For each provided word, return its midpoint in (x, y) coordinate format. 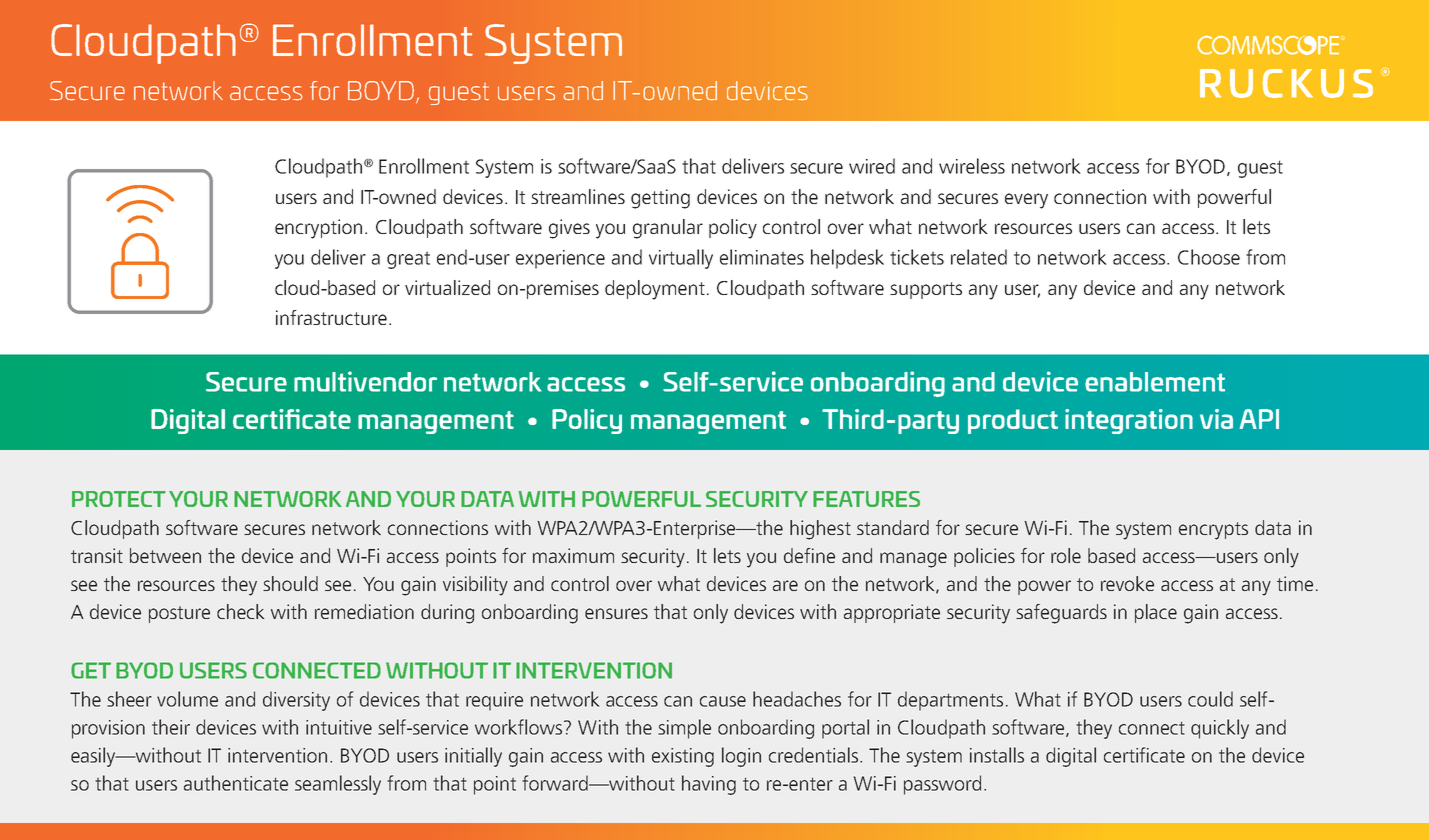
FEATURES (866, 499)
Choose (1209, 257)
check (240, 611)
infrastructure (331, 317)
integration (1129, 421)
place (1156, 613)
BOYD (381, 91)
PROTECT (119, 499)
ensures (616, 613)
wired (872, 166)
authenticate (236, 783)
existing (683, 757)
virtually (681, 259)
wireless (972, 166)
